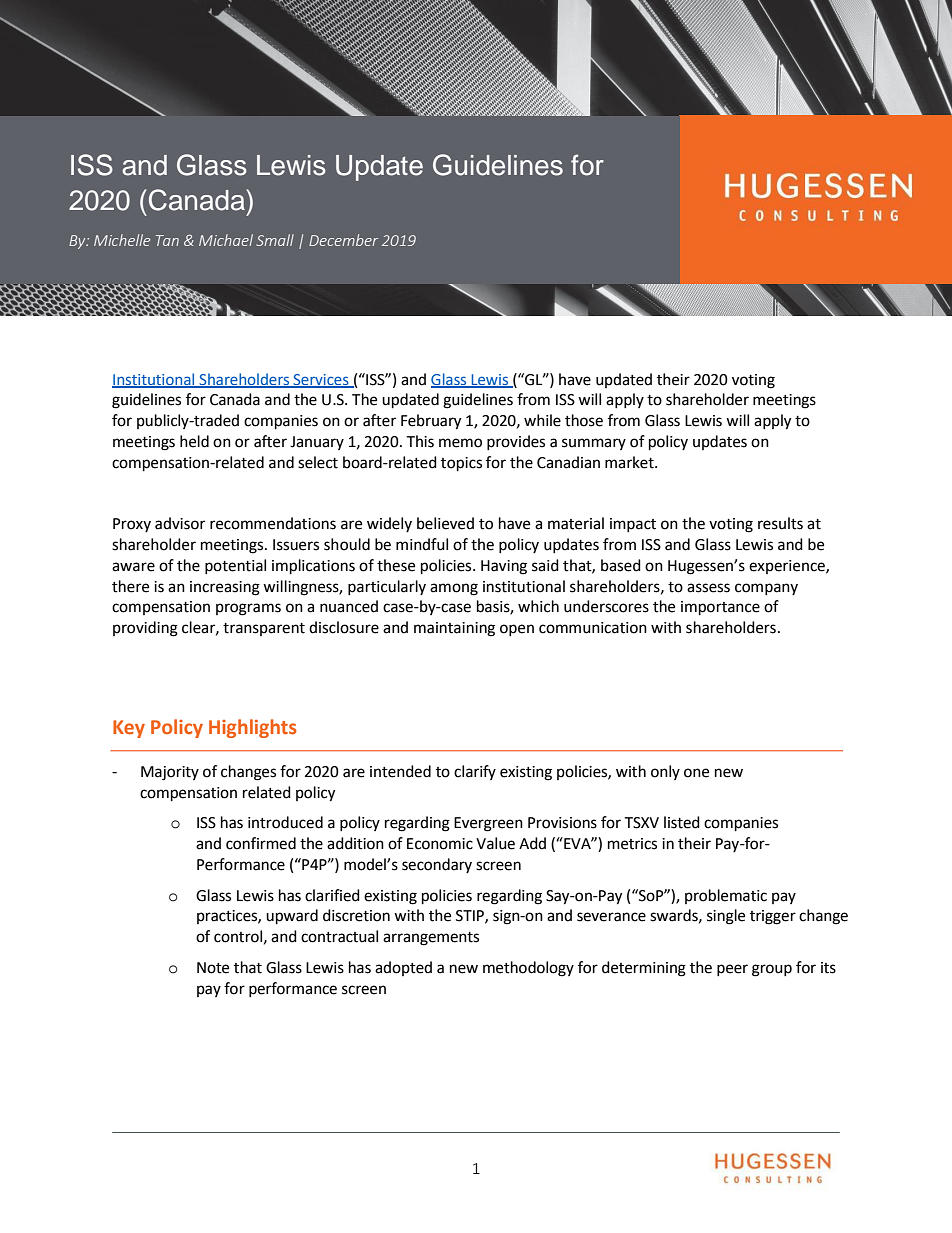  I want to click on December, so click(343, 240).
